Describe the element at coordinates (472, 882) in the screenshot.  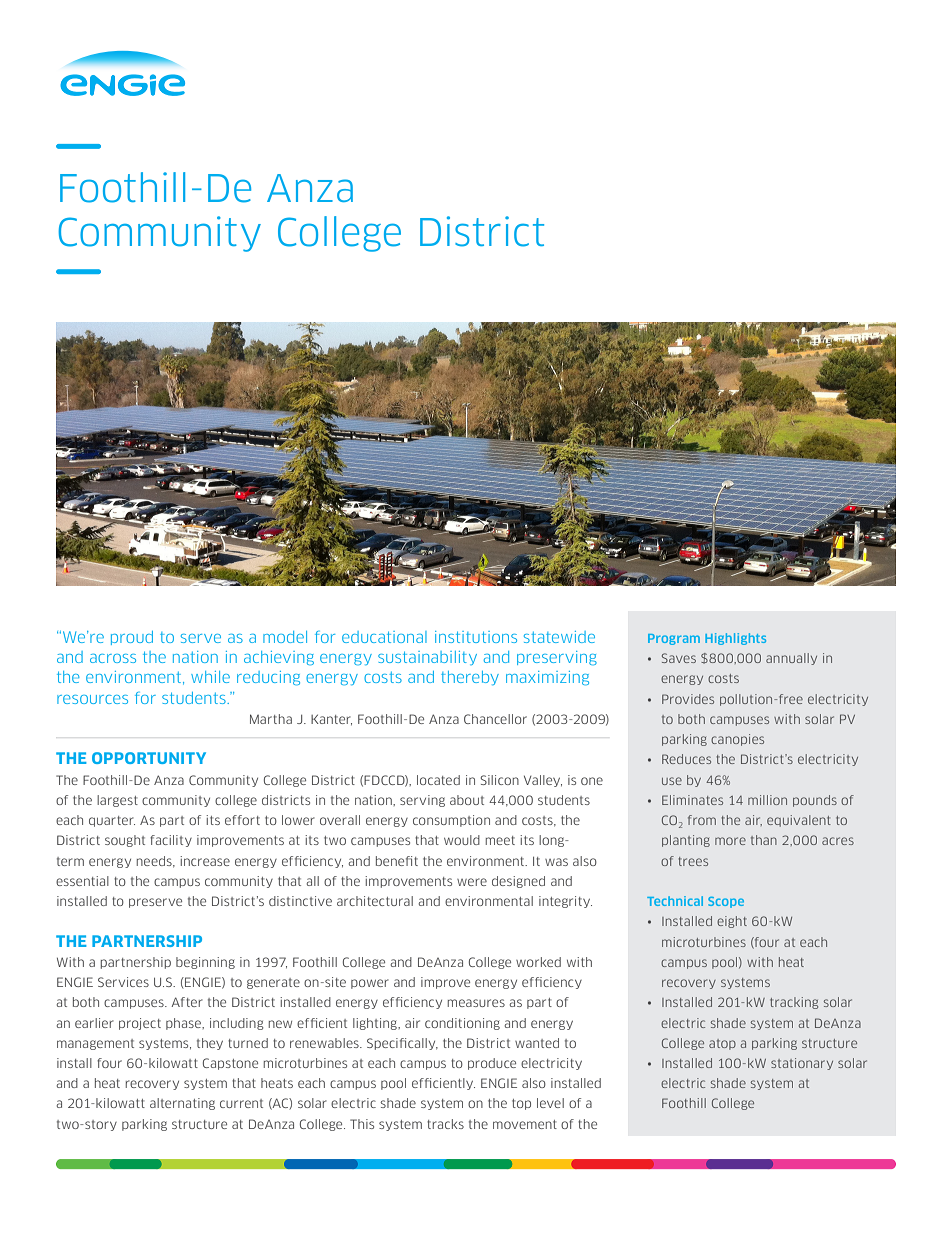
I see `were` at that location.
